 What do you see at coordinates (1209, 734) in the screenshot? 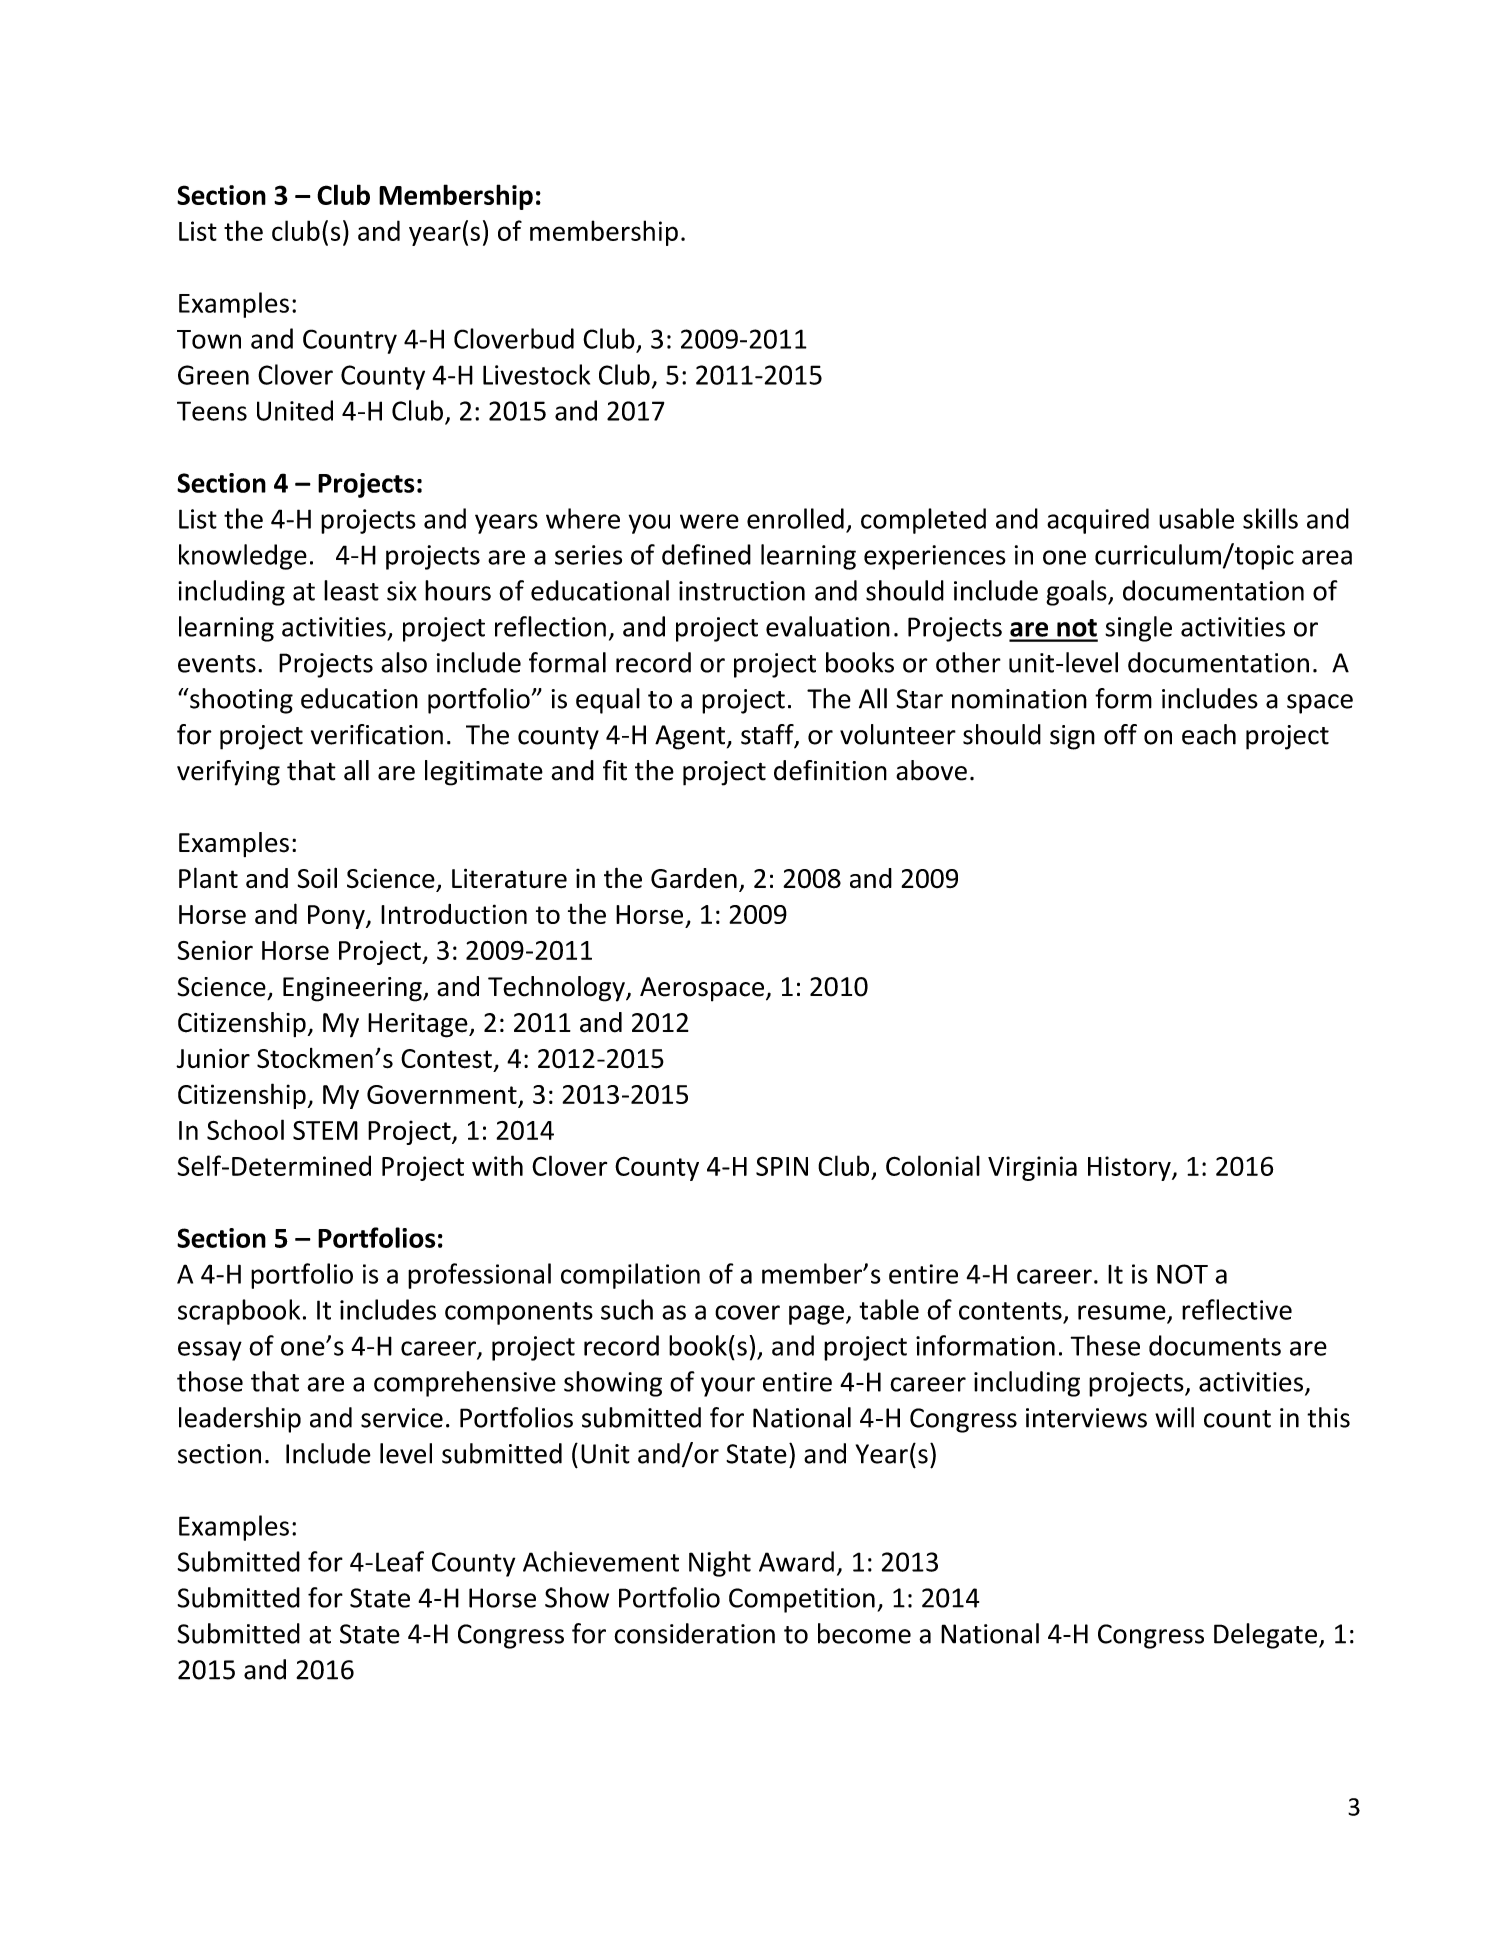
I see `each` at bounding box center [1209, 734].
